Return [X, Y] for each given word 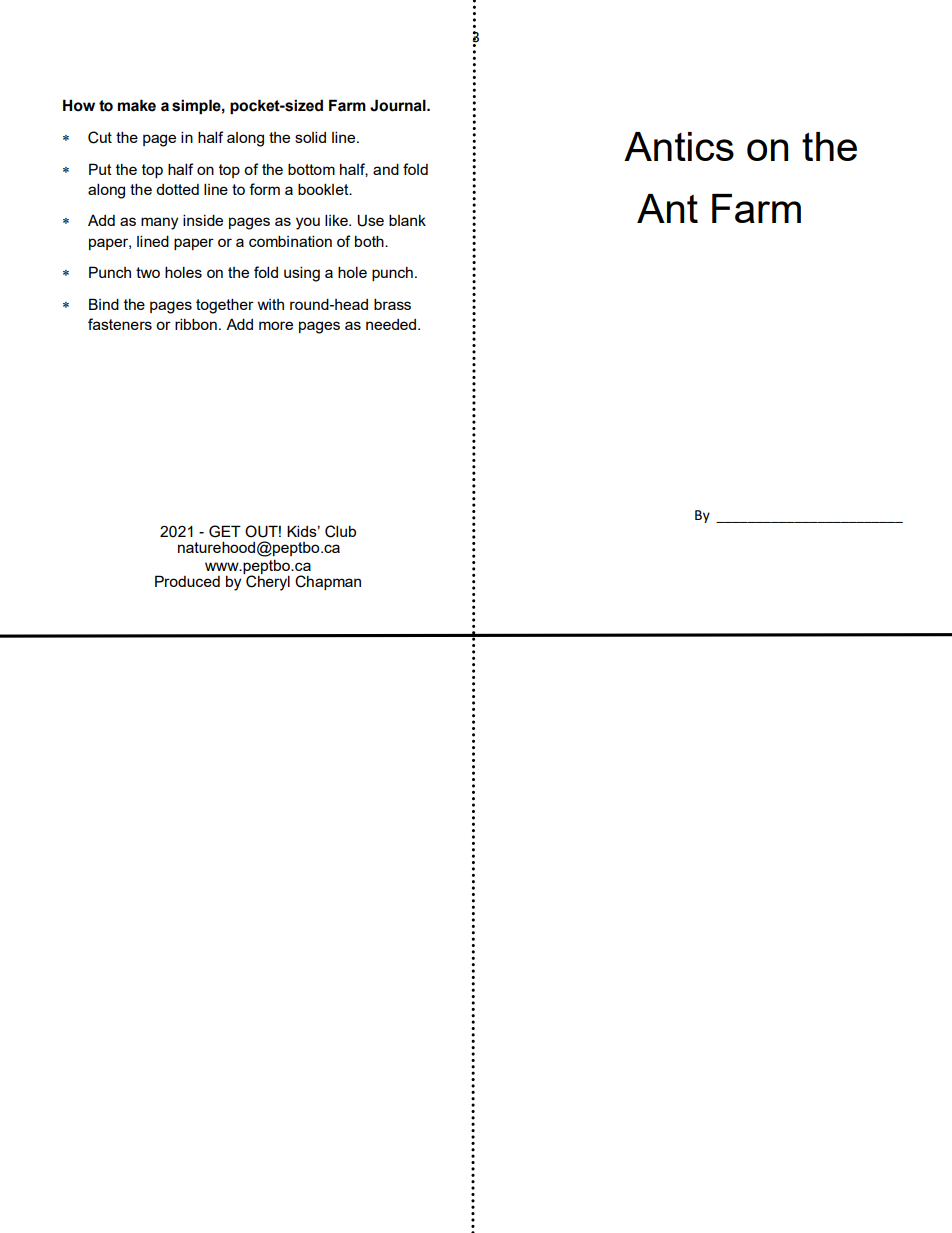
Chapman [328, 582]
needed [391, 324]
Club [340, 531]
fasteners [120, 324]
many [159, 223]
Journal [399, 105]
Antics [679, 146]
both [370, 241]
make [137, 105]
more [276, 325]
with [271, 304]
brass [392, 304]
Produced [187, 581]
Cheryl [267, 582]
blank [407, 220]
